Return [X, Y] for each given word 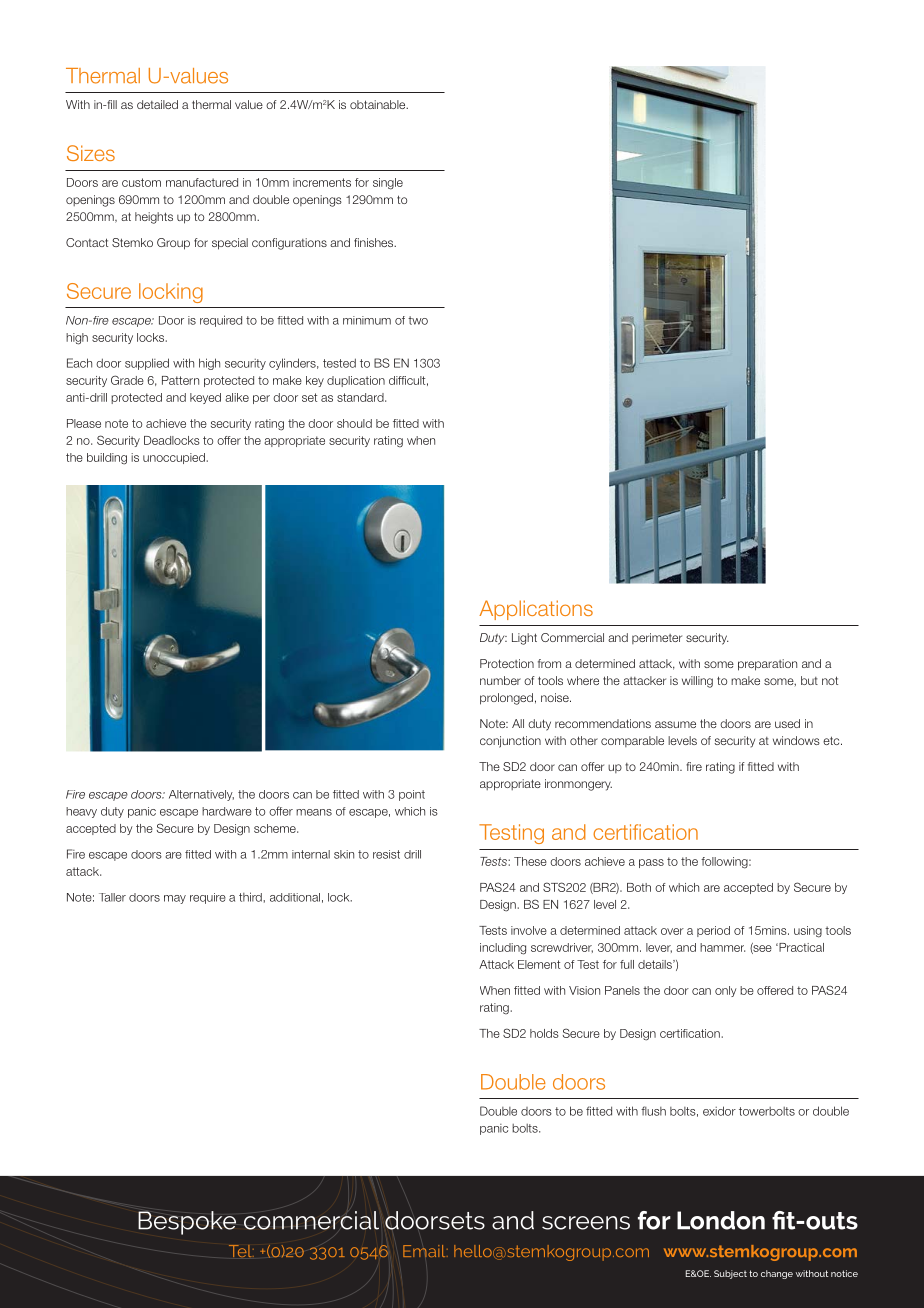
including [503, 949]
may [175, 899]
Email [425, 1251]
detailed [157, 104]
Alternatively [201, 795]
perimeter [657, 638]
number [500, 680]
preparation [767, 665]
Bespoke [187, 1223]
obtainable [379, 104]
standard [361, 397]
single [388, 184]
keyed [205, 398]
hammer [722, 947]
